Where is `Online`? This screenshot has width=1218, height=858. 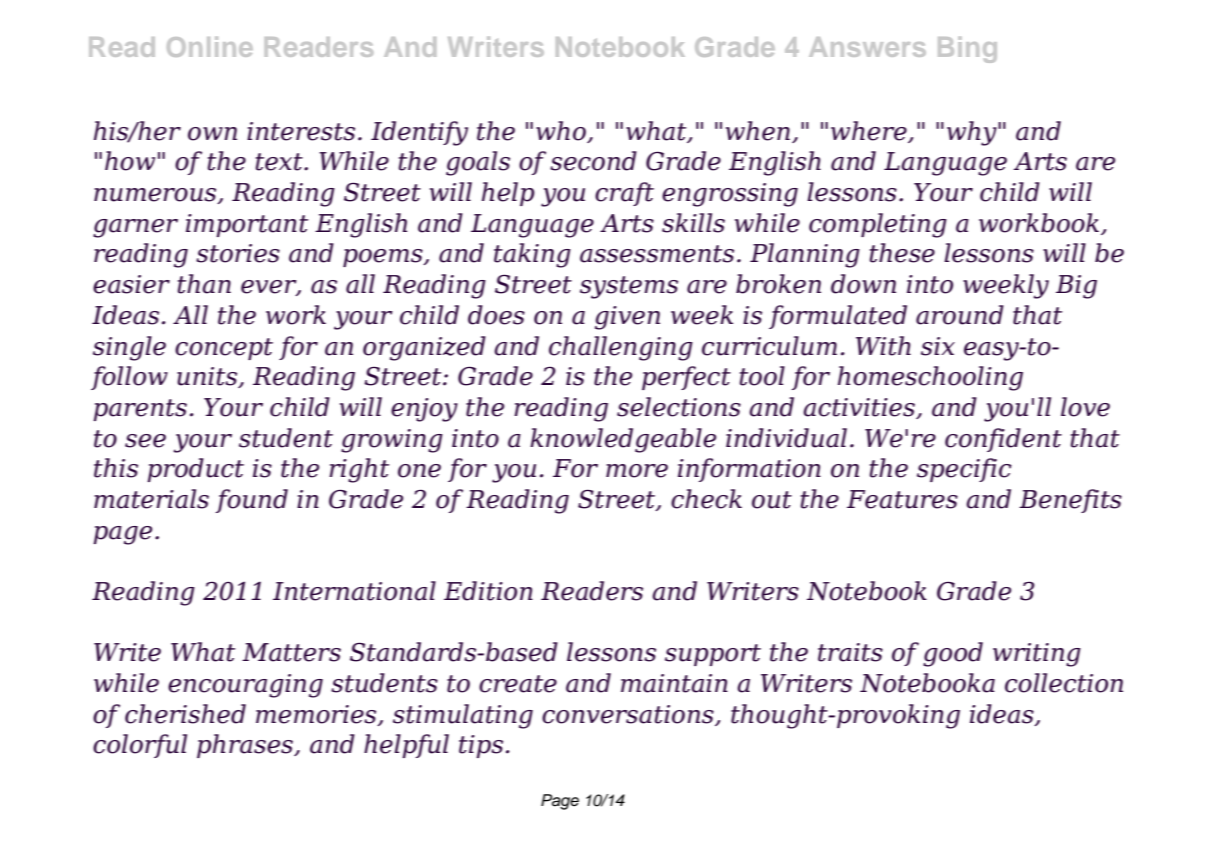
Online is located at coordinates (210, 47).
